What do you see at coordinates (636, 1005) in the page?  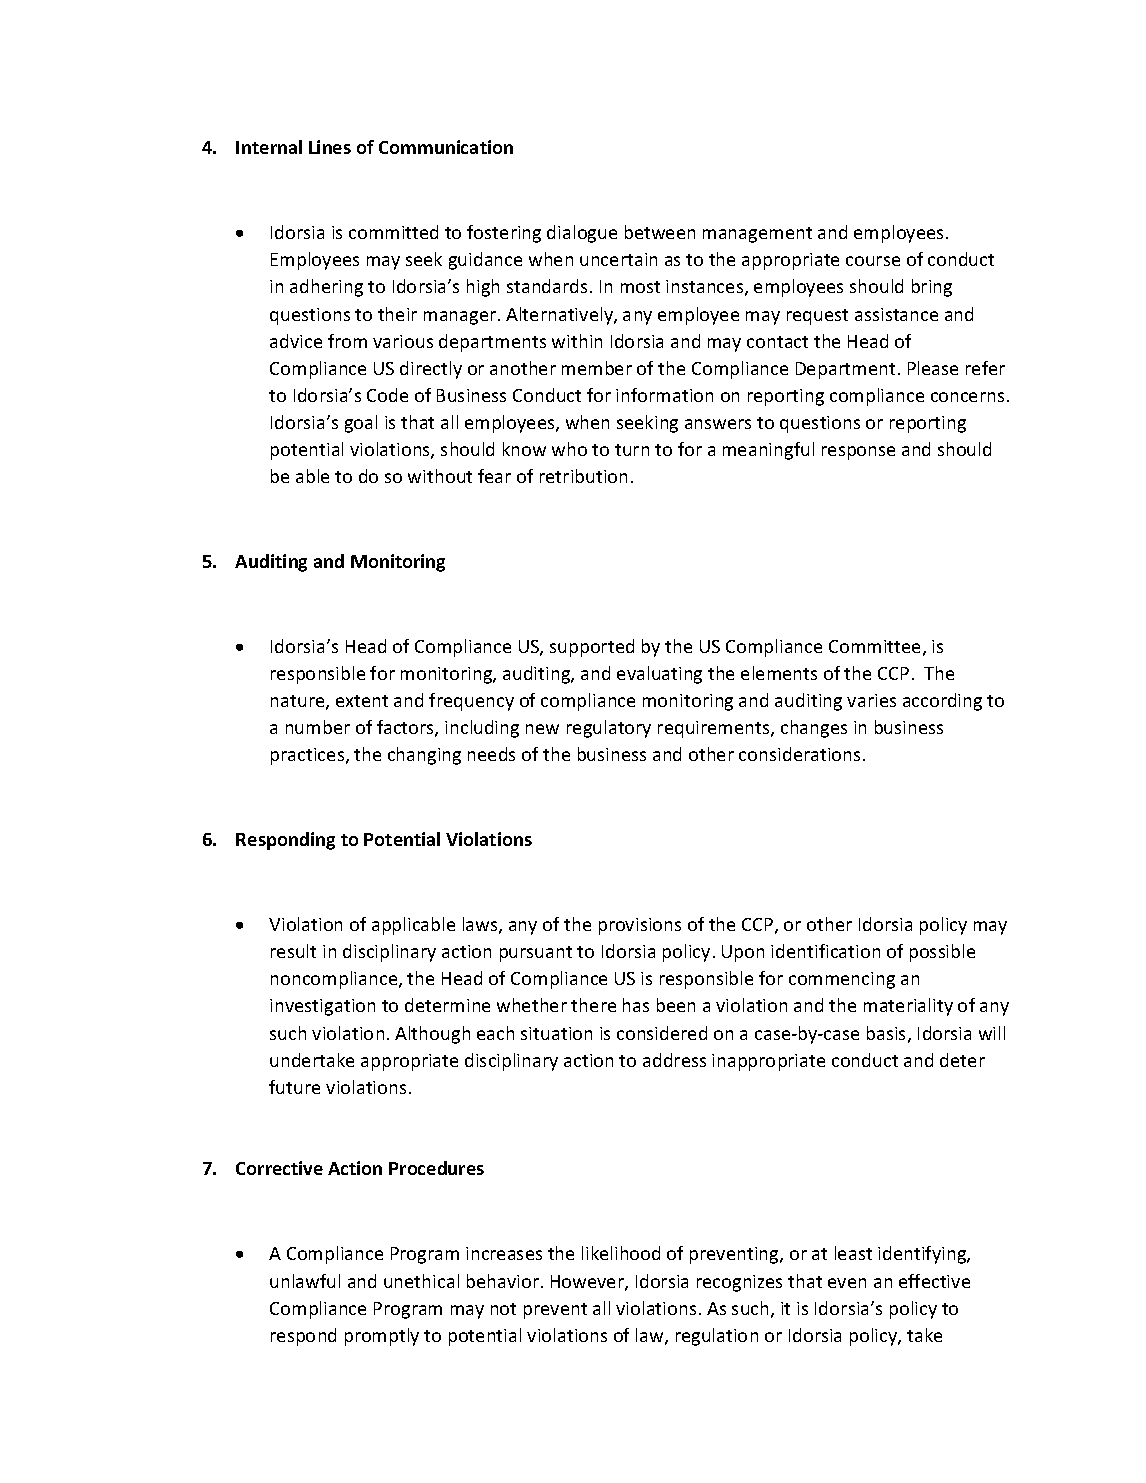 I see `has` at bounding box center [636, 1005].
